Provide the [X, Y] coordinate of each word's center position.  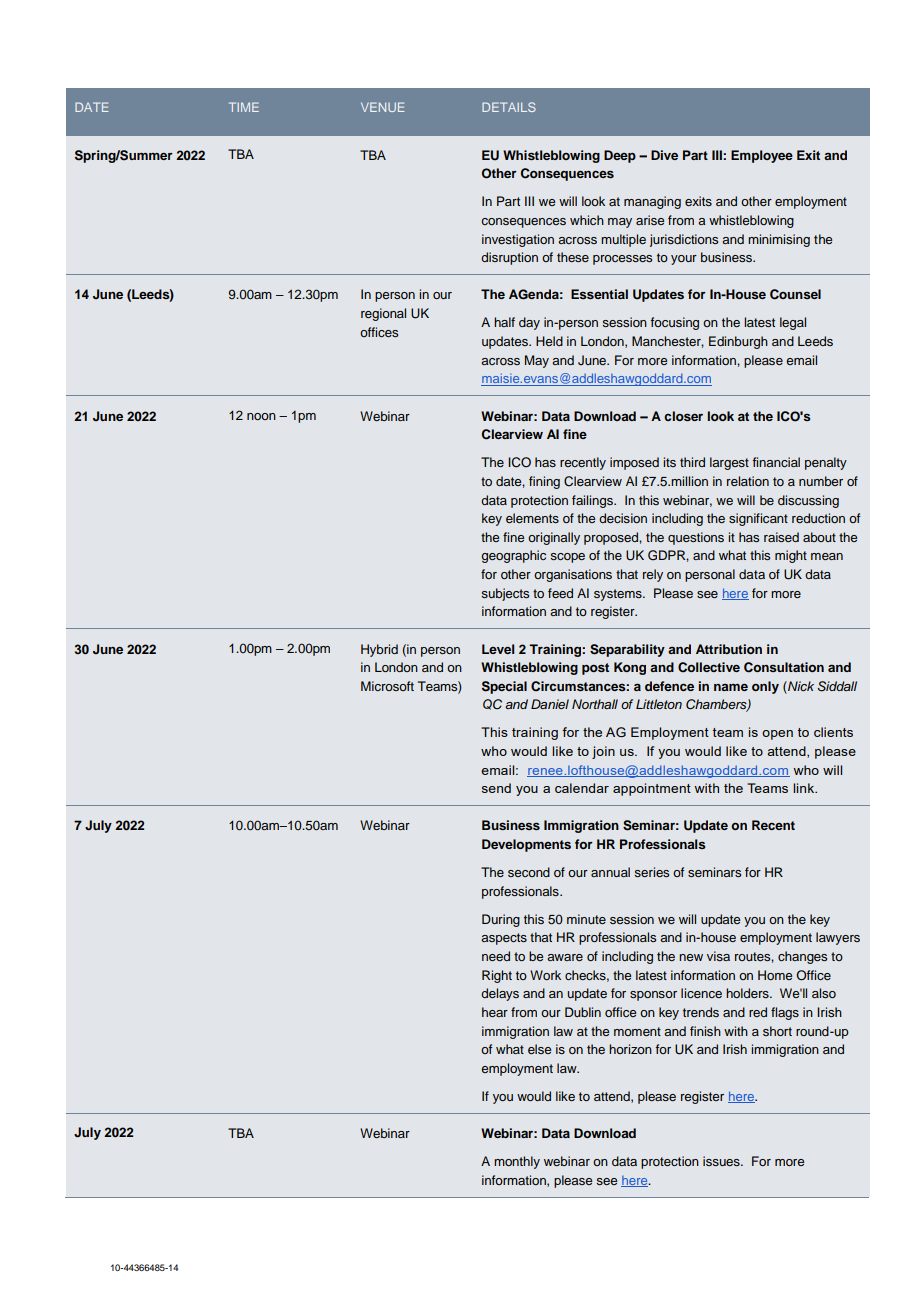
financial [776, 462]
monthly [517, 1162]
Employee [762, 156]
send [496, 788]
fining [544, 482]
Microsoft [387, 686]
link [805, 788]
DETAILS [509, 107]
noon [261, 416]
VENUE [382, 107]
